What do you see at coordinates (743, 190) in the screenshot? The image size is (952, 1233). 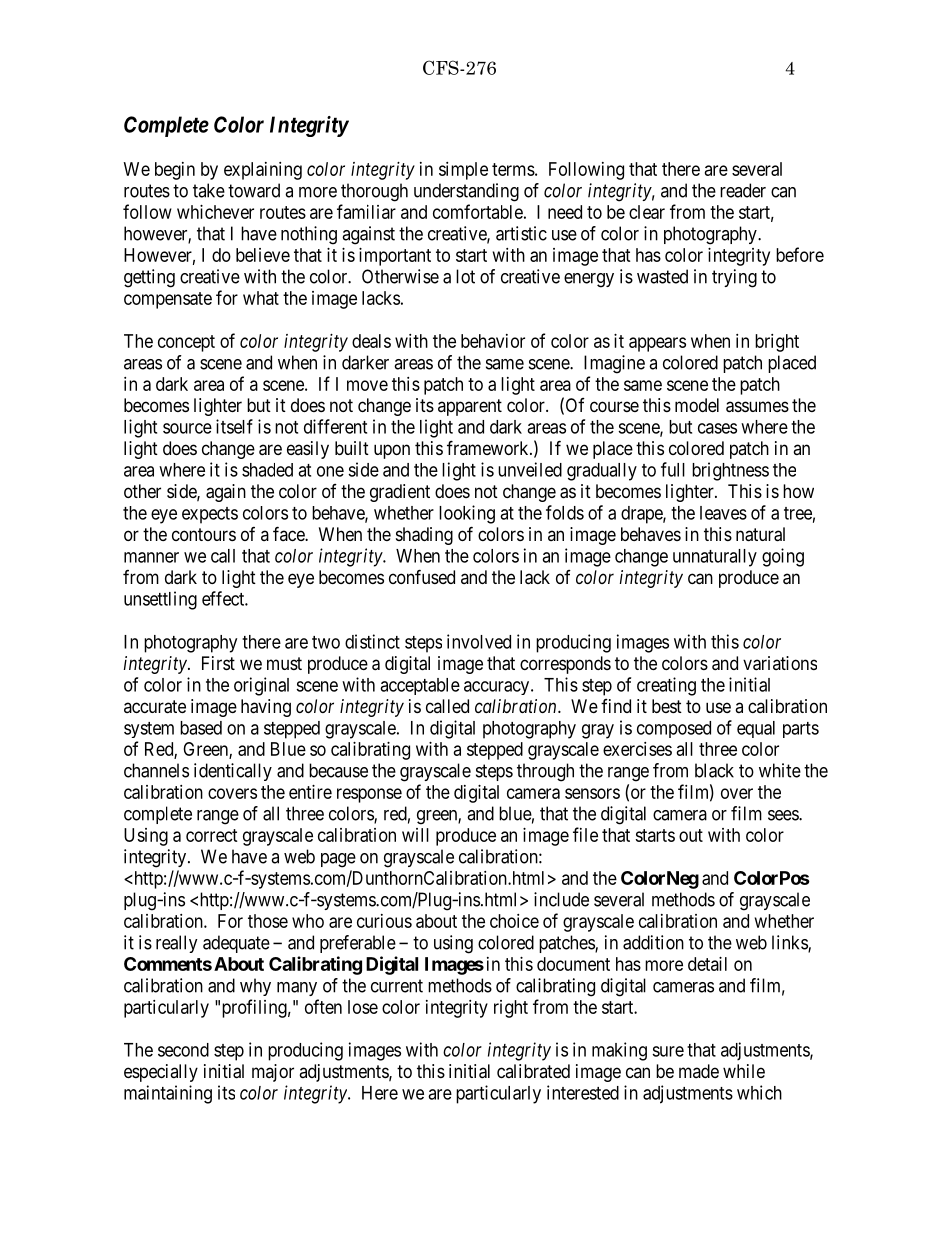 I see `reader` at bounding box center [743, 190].
